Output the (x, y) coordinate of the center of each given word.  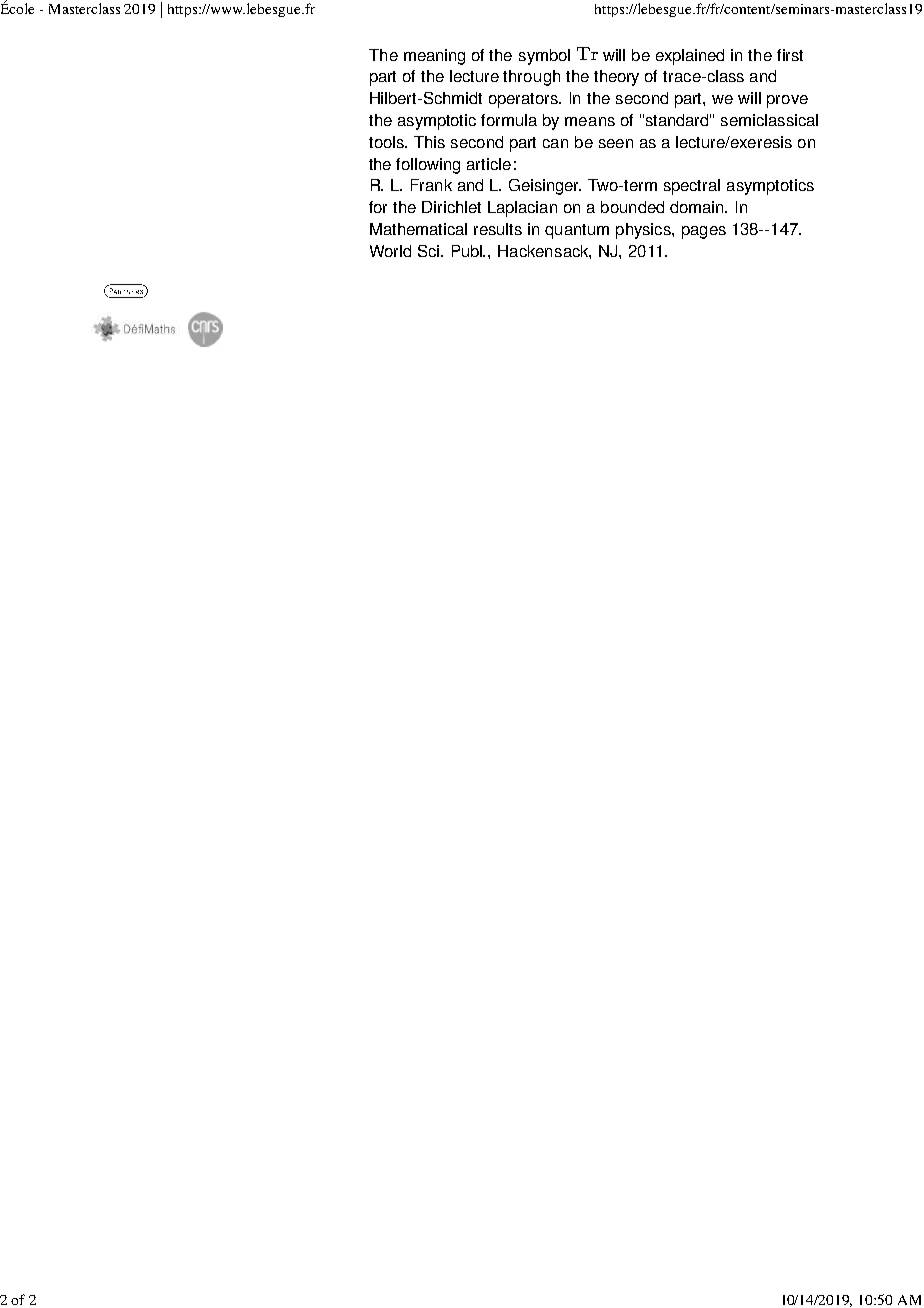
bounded (632, 207)
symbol (544, 57)
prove (787, 101)
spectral (692, 187)
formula (509, 120)
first (790, 55)
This (429, 142)
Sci (430, 251)
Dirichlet (451, 207)
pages (704, 232)
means (590, 121)
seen (616, 143)
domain (698, 207)
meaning (434, 57)
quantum (577, 231)
